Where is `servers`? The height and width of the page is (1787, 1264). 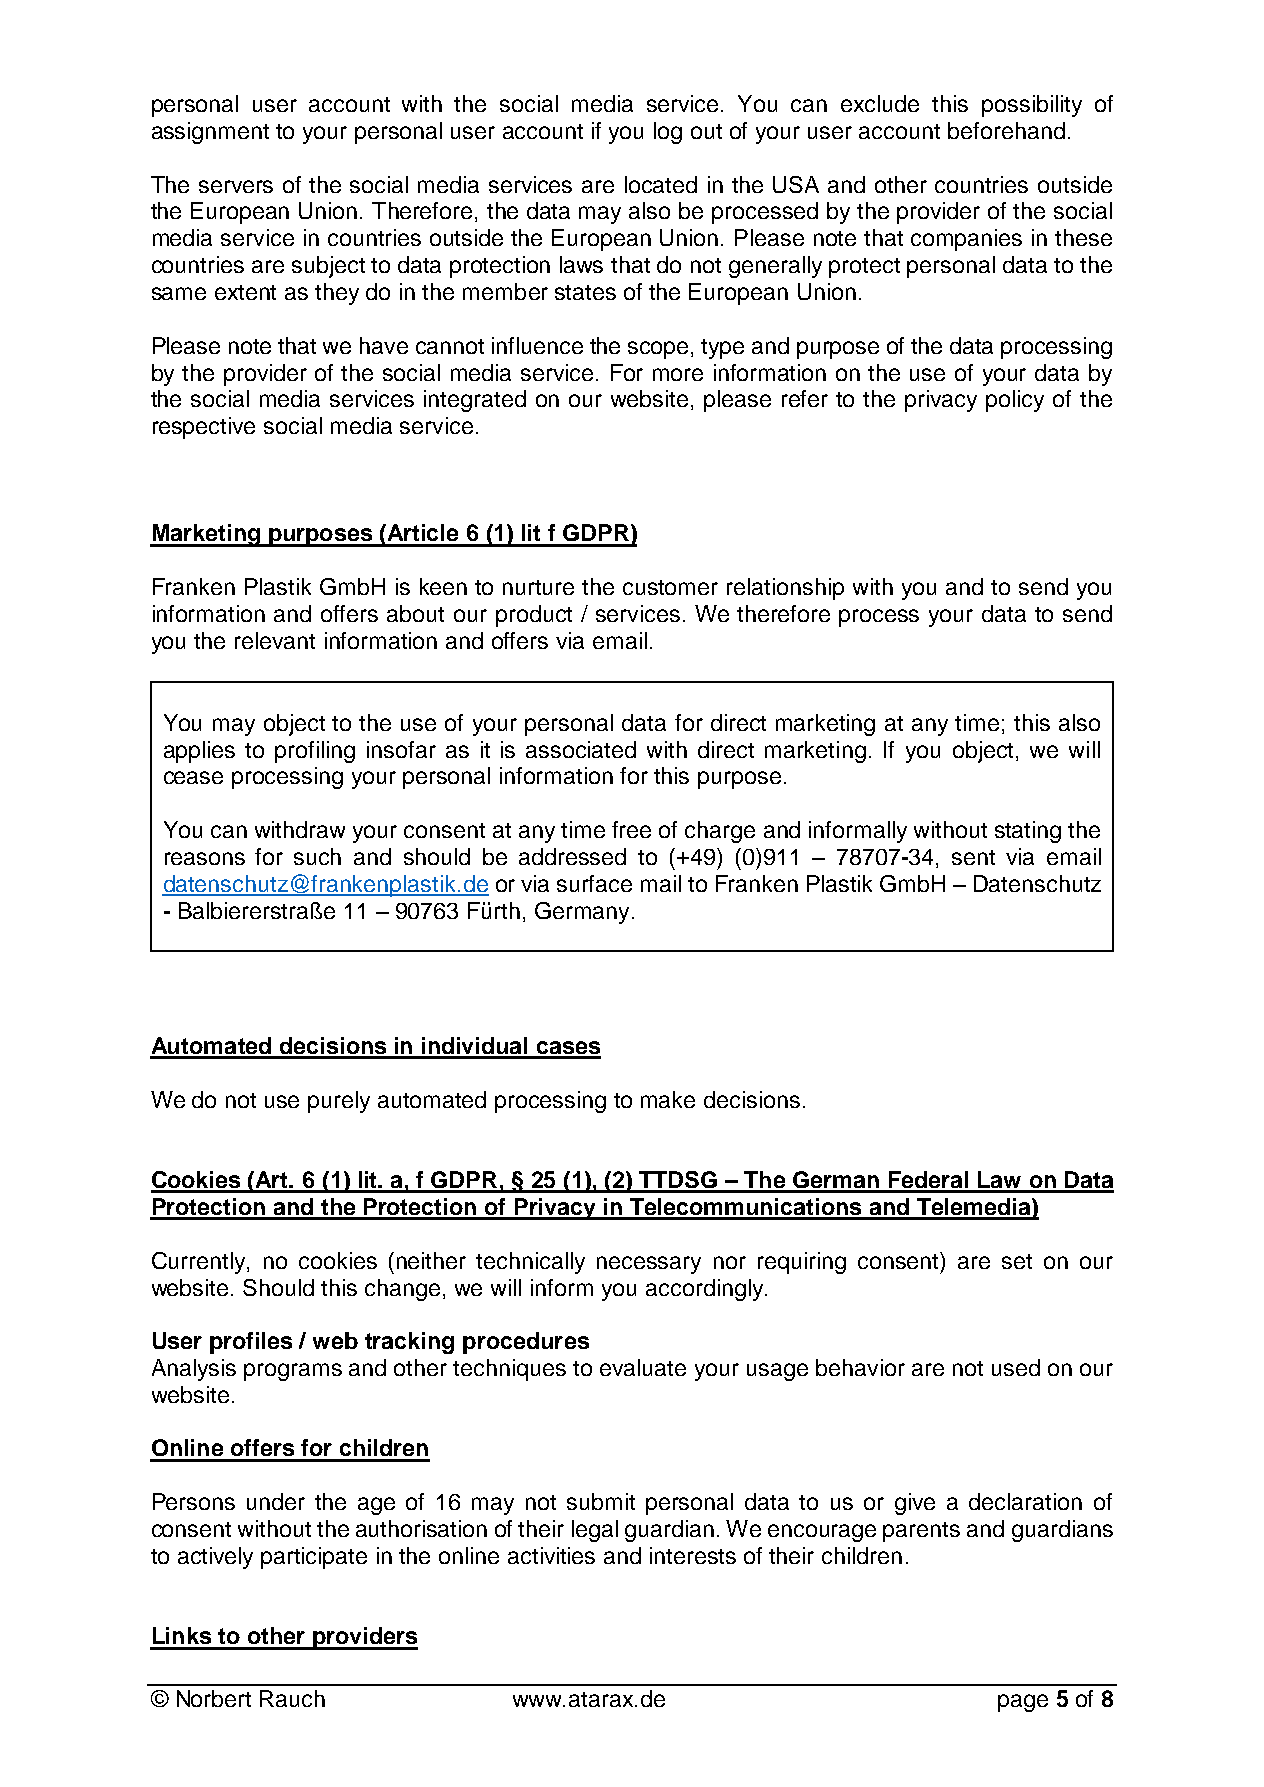 servers is located at coordinates (236, 186).
